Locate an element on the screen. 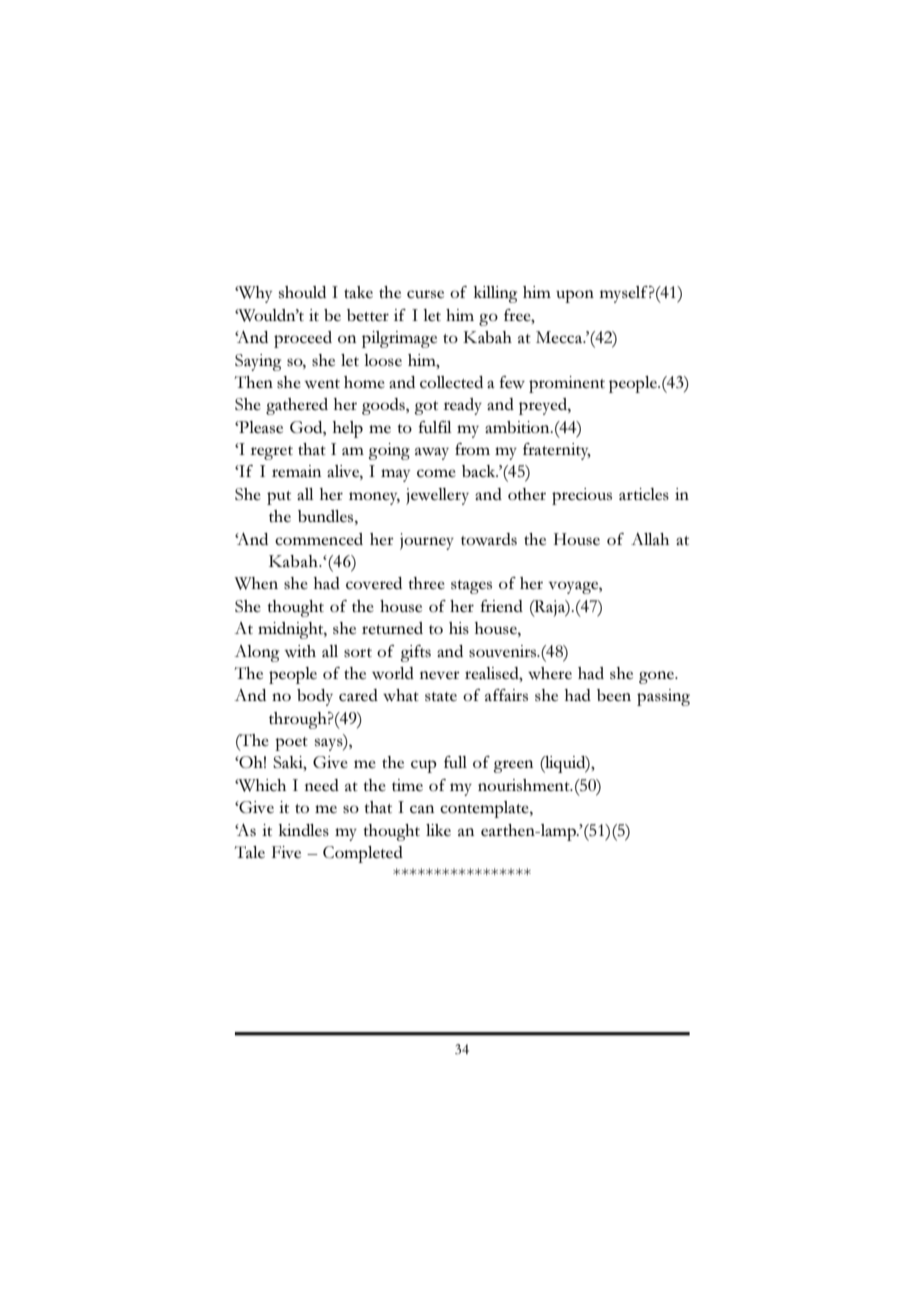 This screenshot has width=924, height=1307. been is located at coordinates (614, 695).
